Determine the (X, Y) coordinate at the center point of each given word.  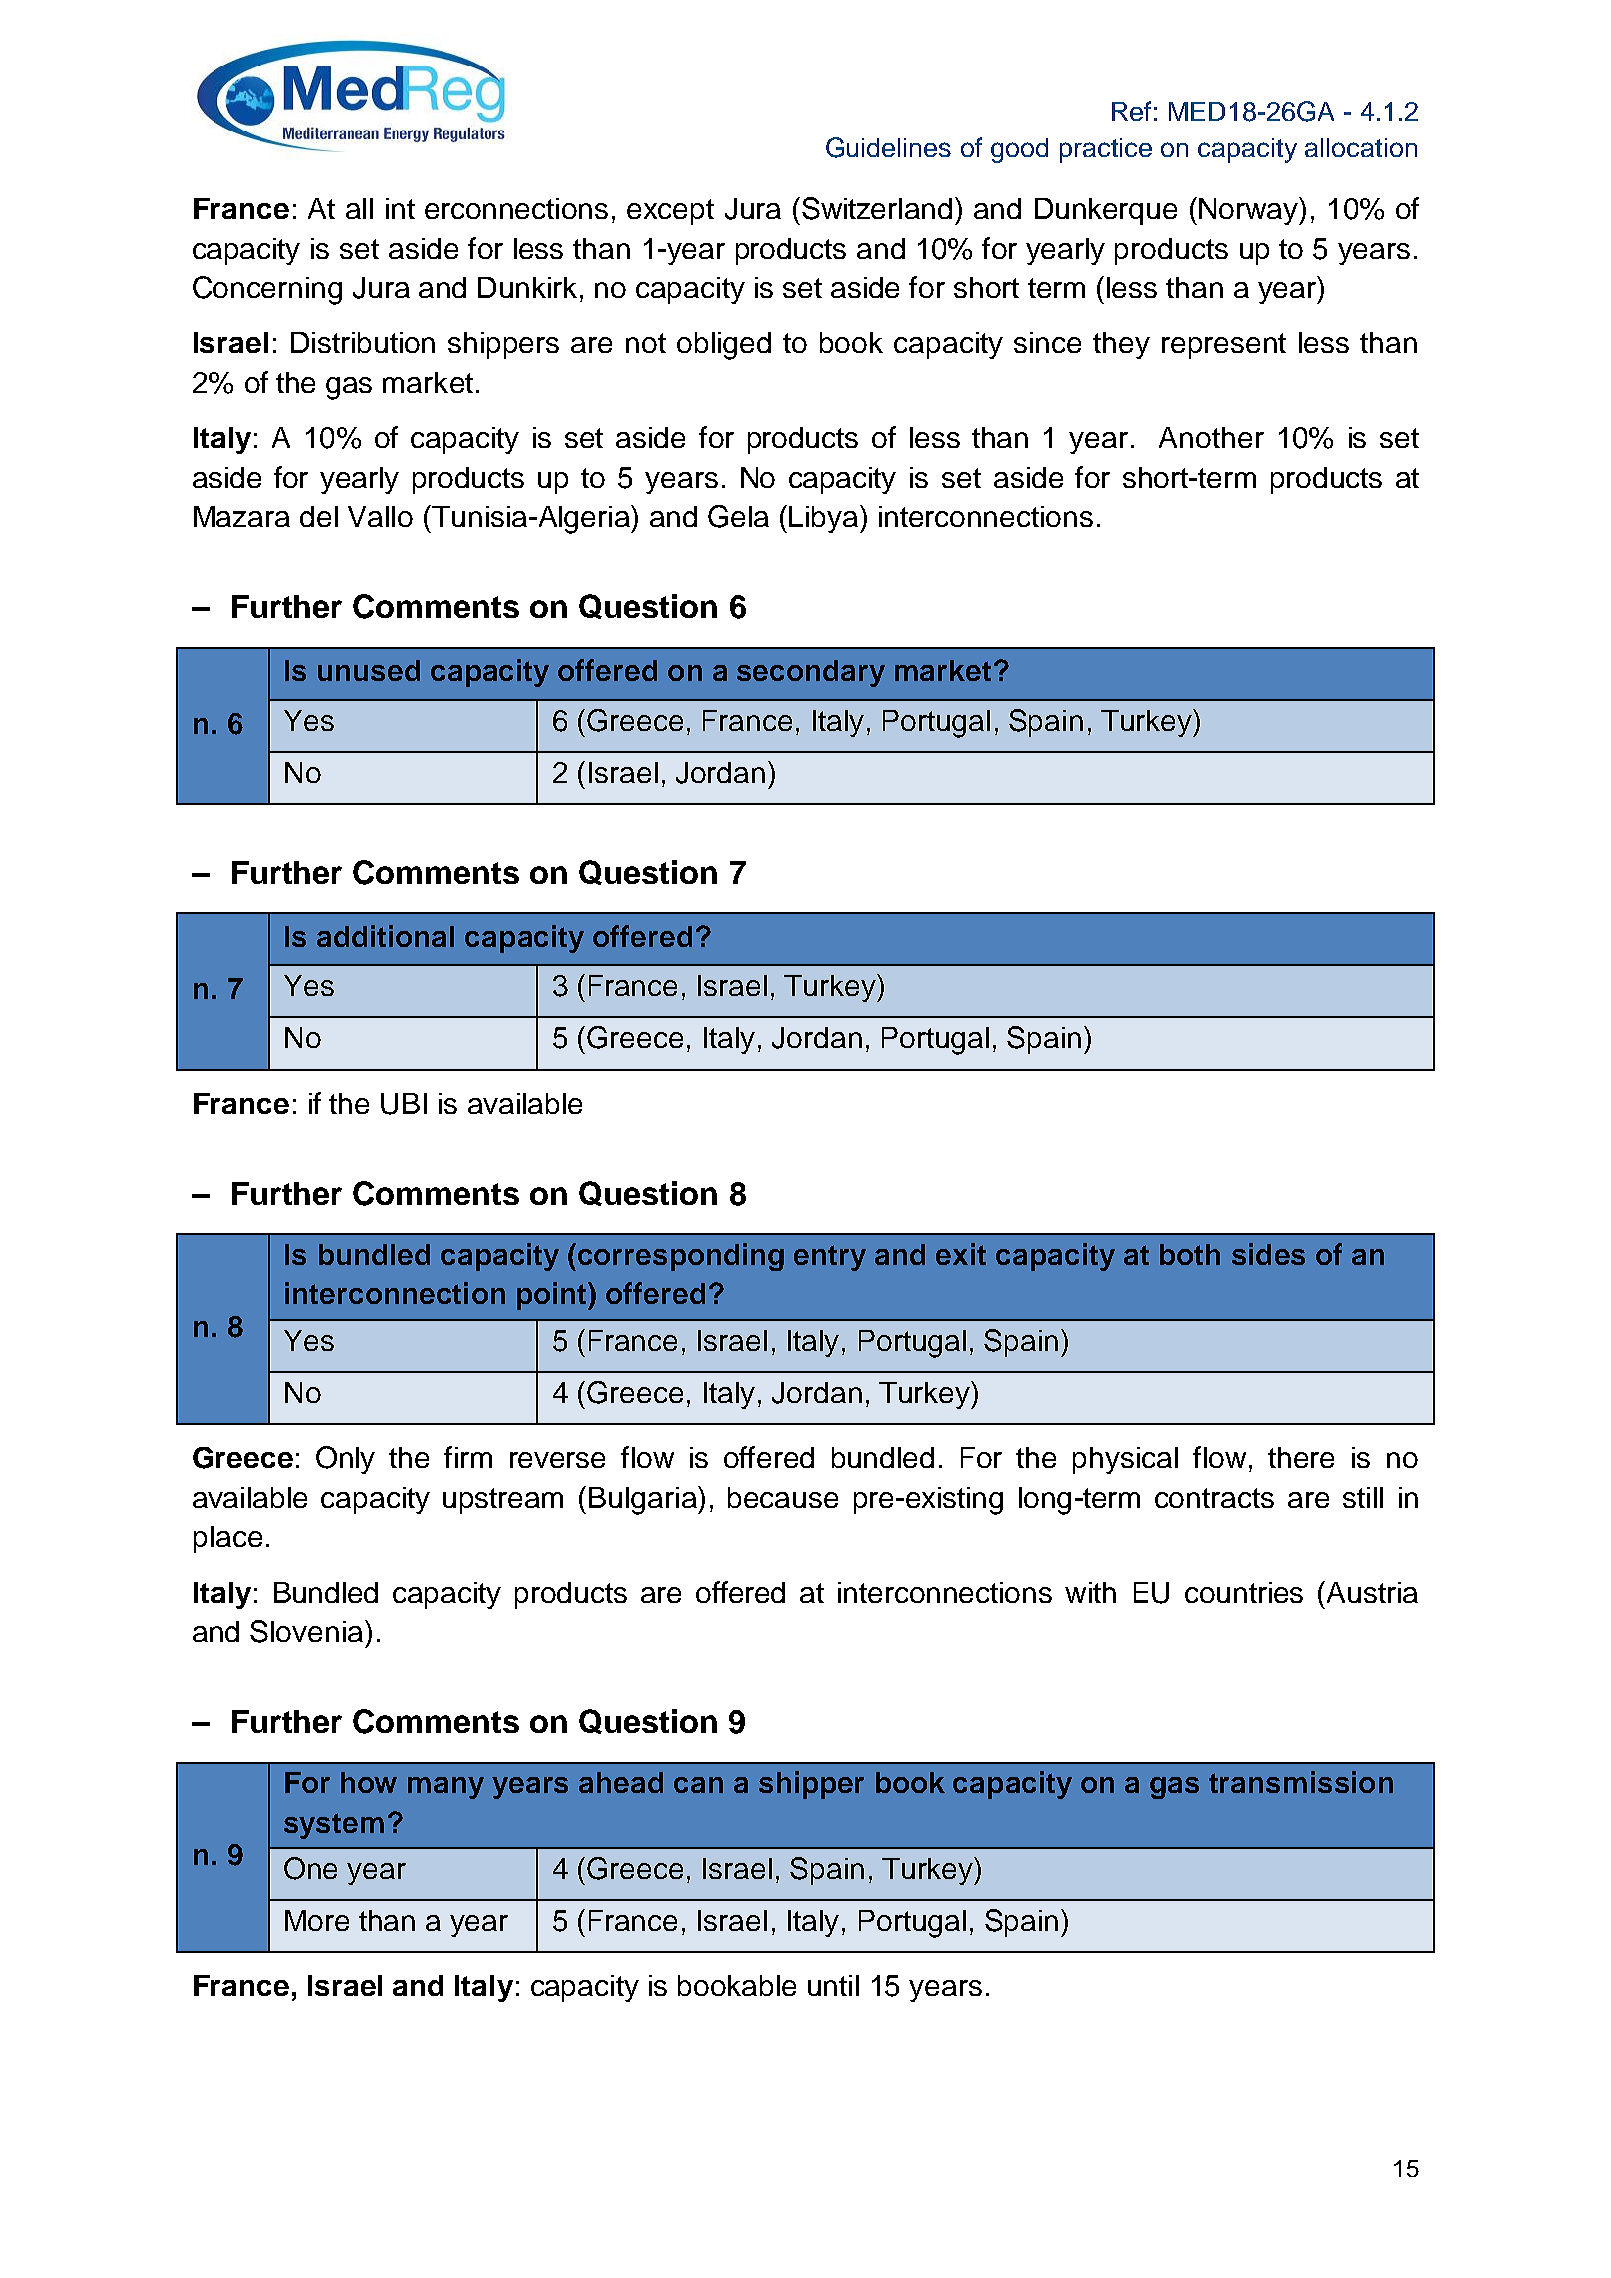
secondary (811, 673)
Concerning (267, 290)
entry (830, 1258)
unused (369, 670)
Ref (1131, 111)
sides (1268, 1254)
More (317, 1920)
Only (345, 1460)
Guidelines (888, 147)
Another (1211, 437)
